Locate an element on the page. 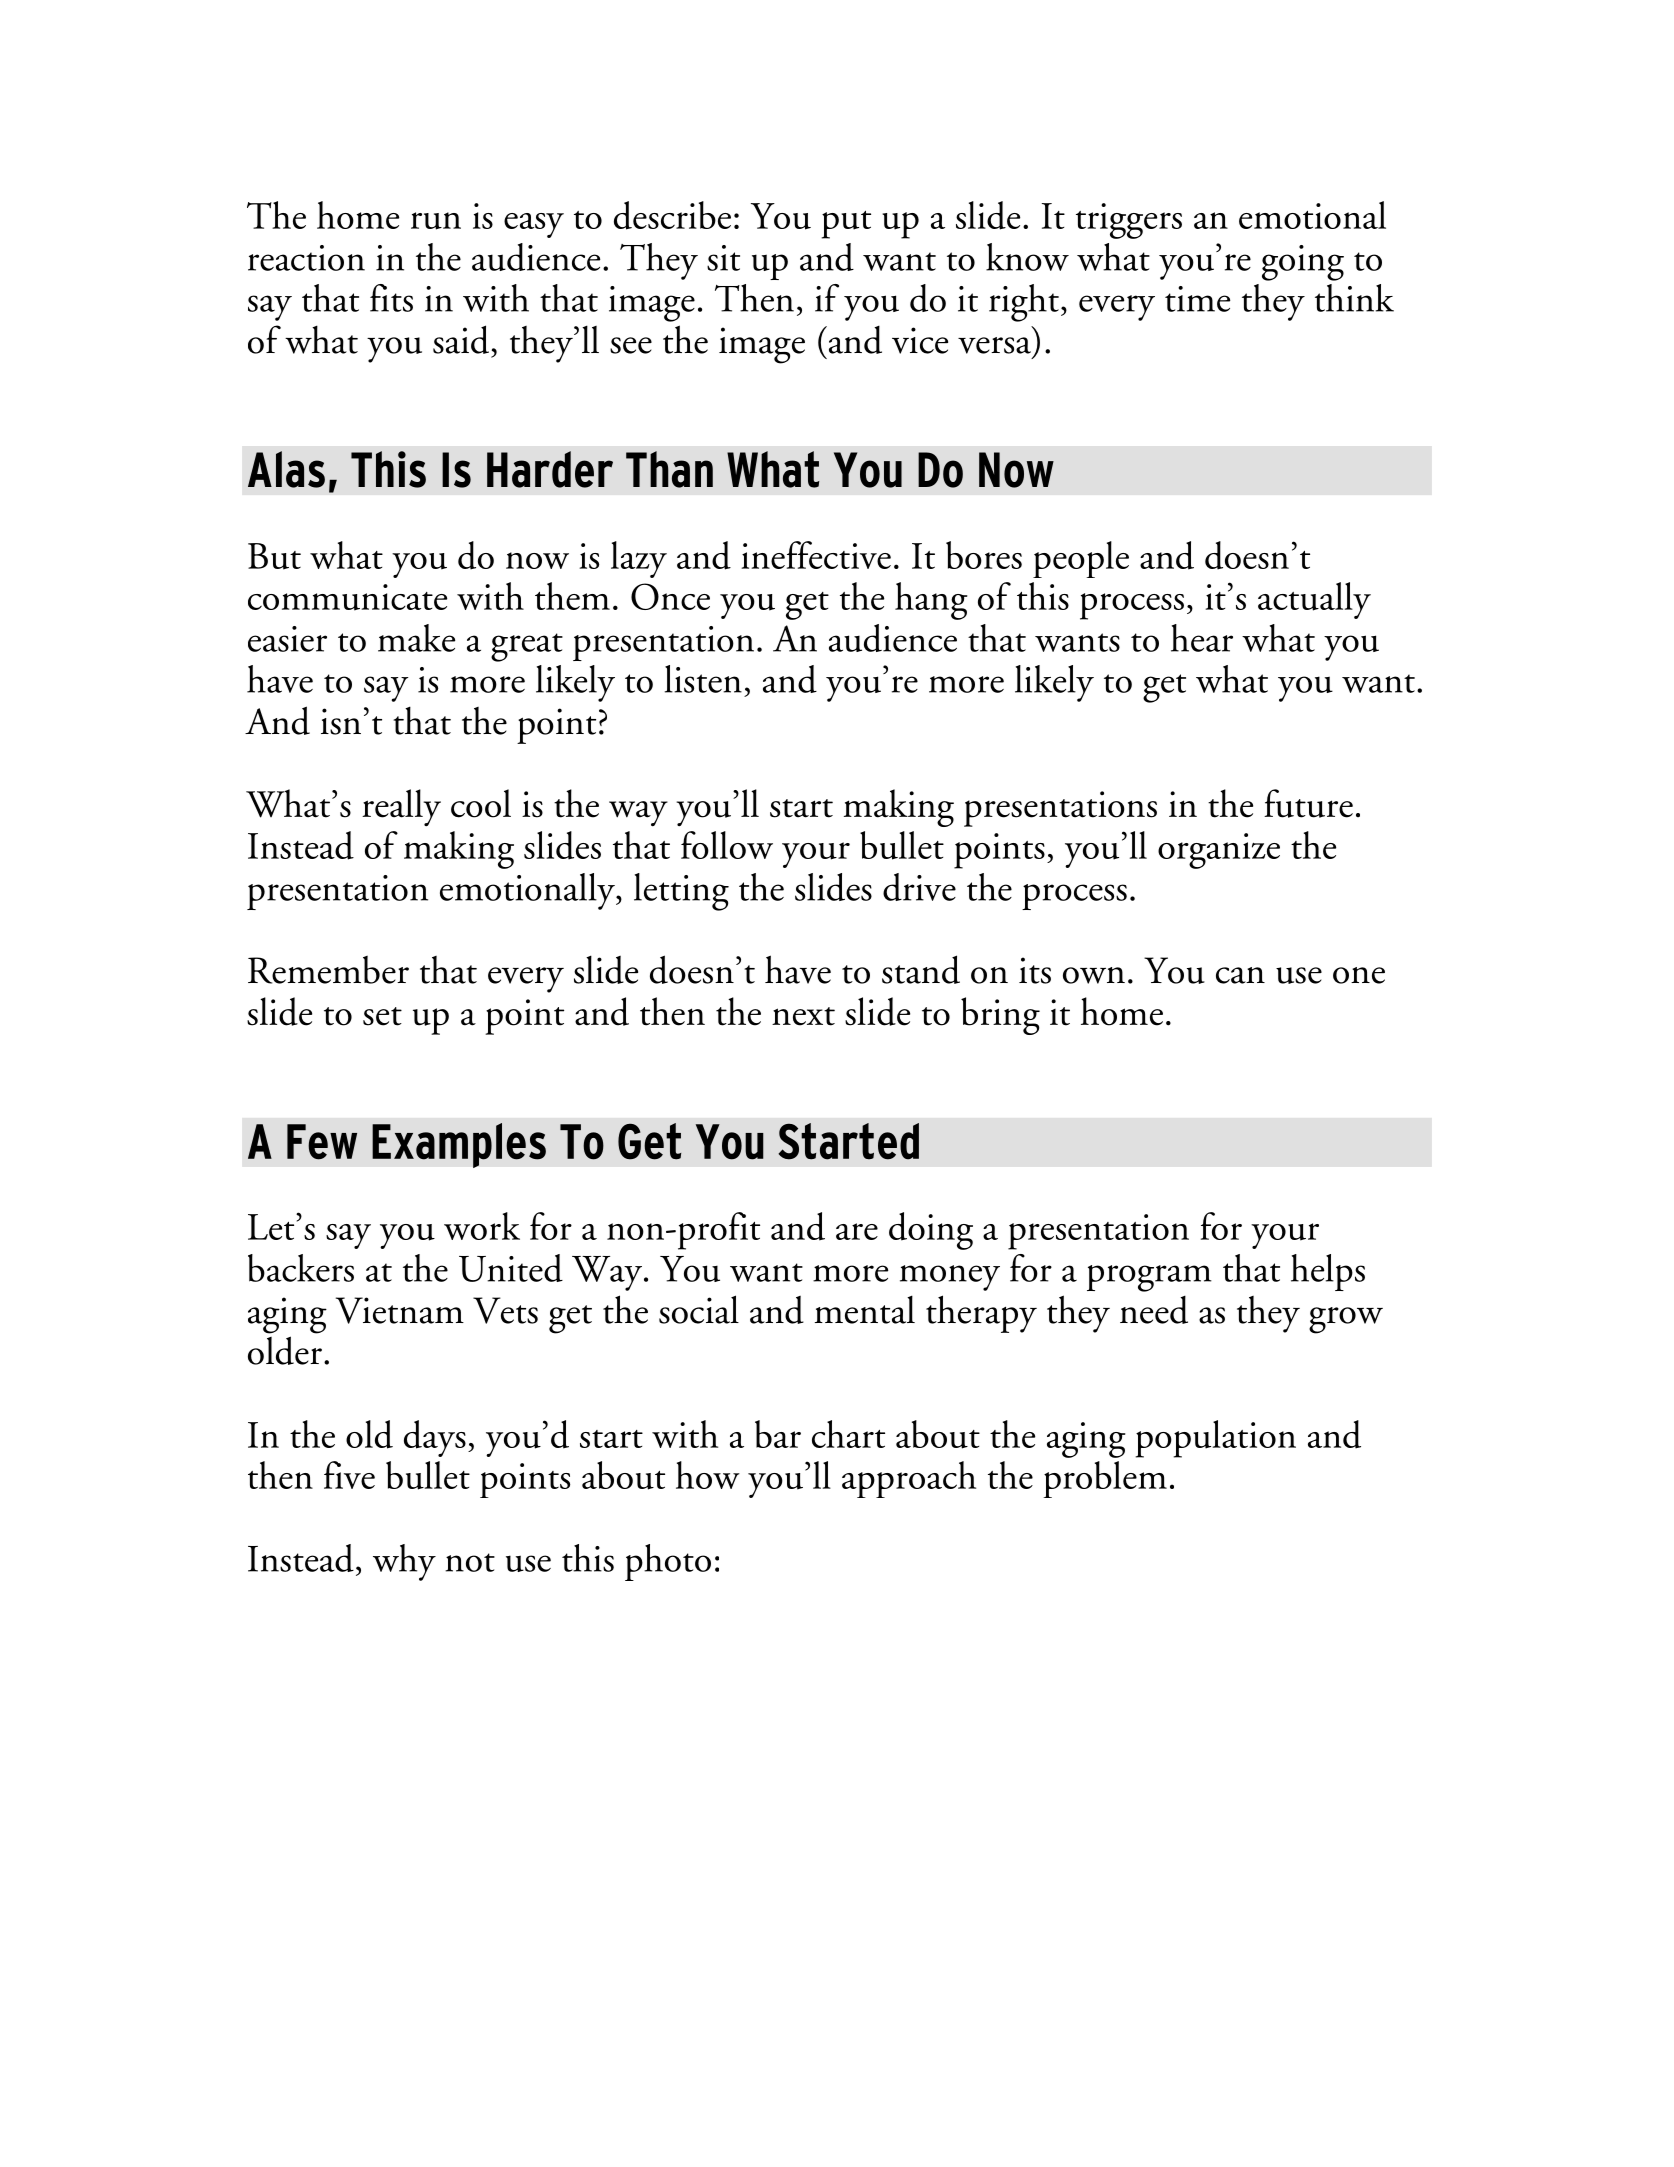 Image resolution: width=1674 pixels, height=2167 pixels. approach is located at coordinates (909, 1479).
